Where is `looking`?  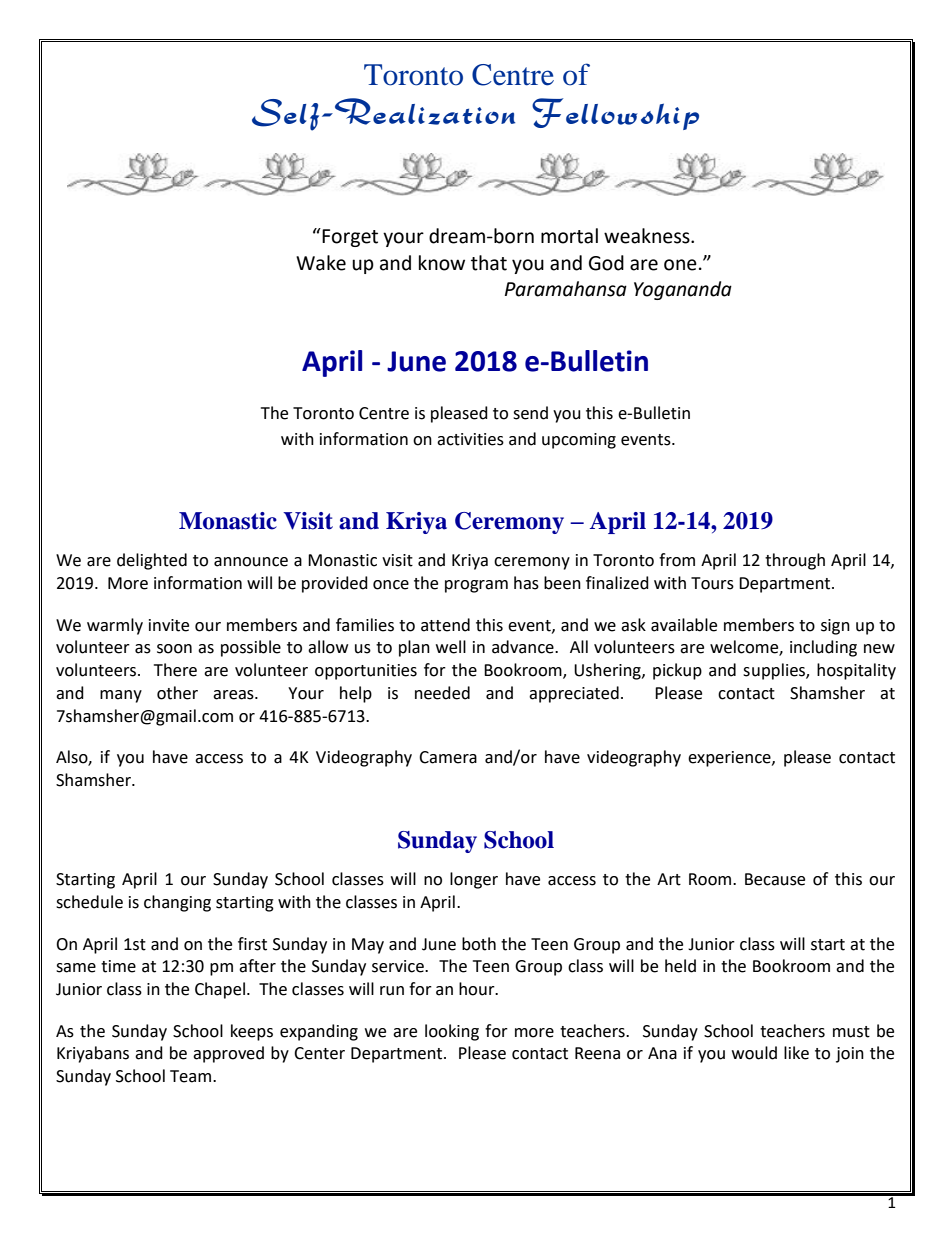 looking is located at coordinates (452, 1032).
